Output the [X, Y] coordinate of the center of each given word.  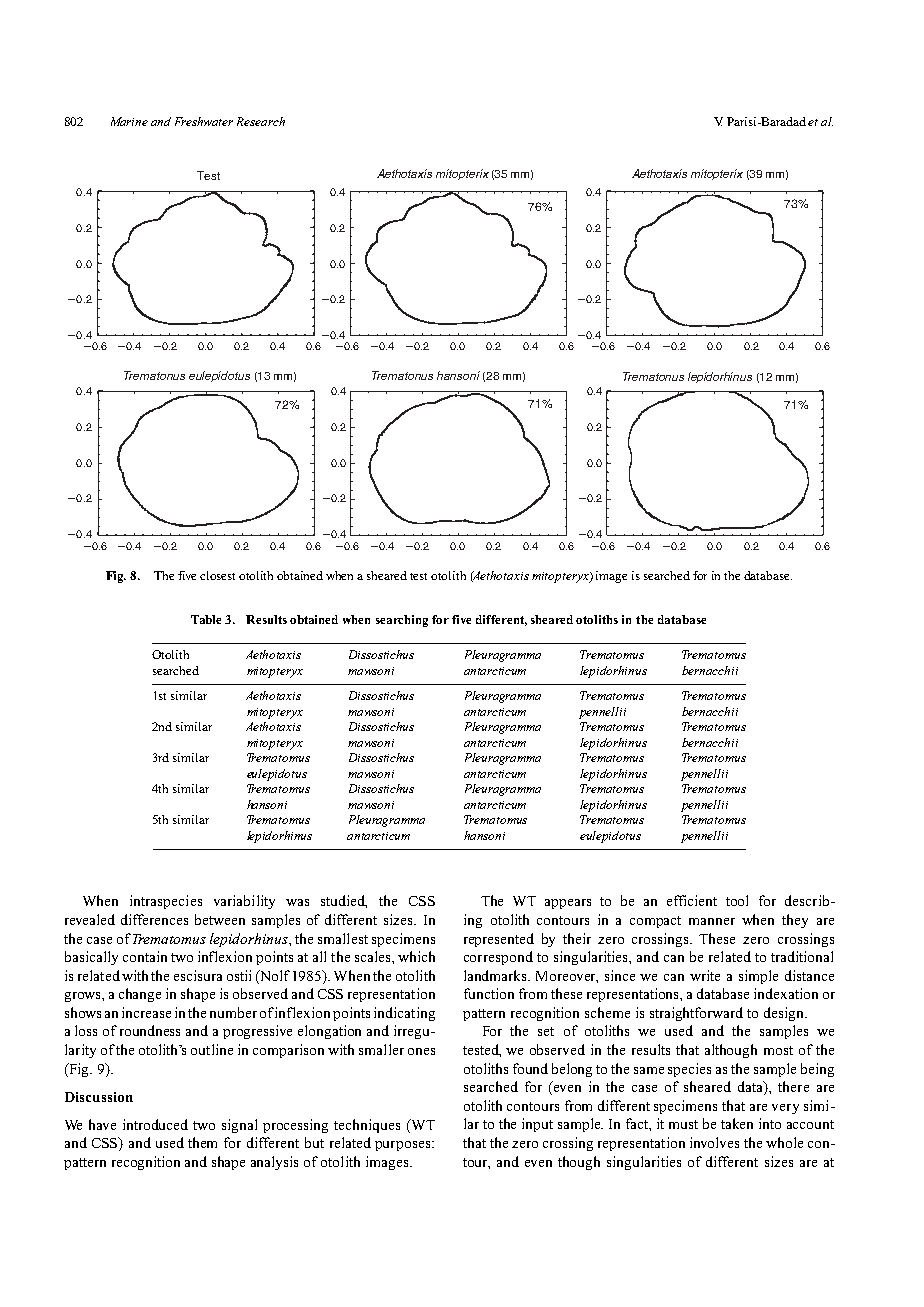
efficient [692, 900]
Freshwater [204, 121]
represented [499, 940]
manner [712, 921]
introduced [155, 1124]
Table [206, 619]
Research [261, 121]
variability [244, 902]
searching [402, 621]
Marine [129, 121]
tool [737, 900]
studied [344, 901]
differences [154, 919]
